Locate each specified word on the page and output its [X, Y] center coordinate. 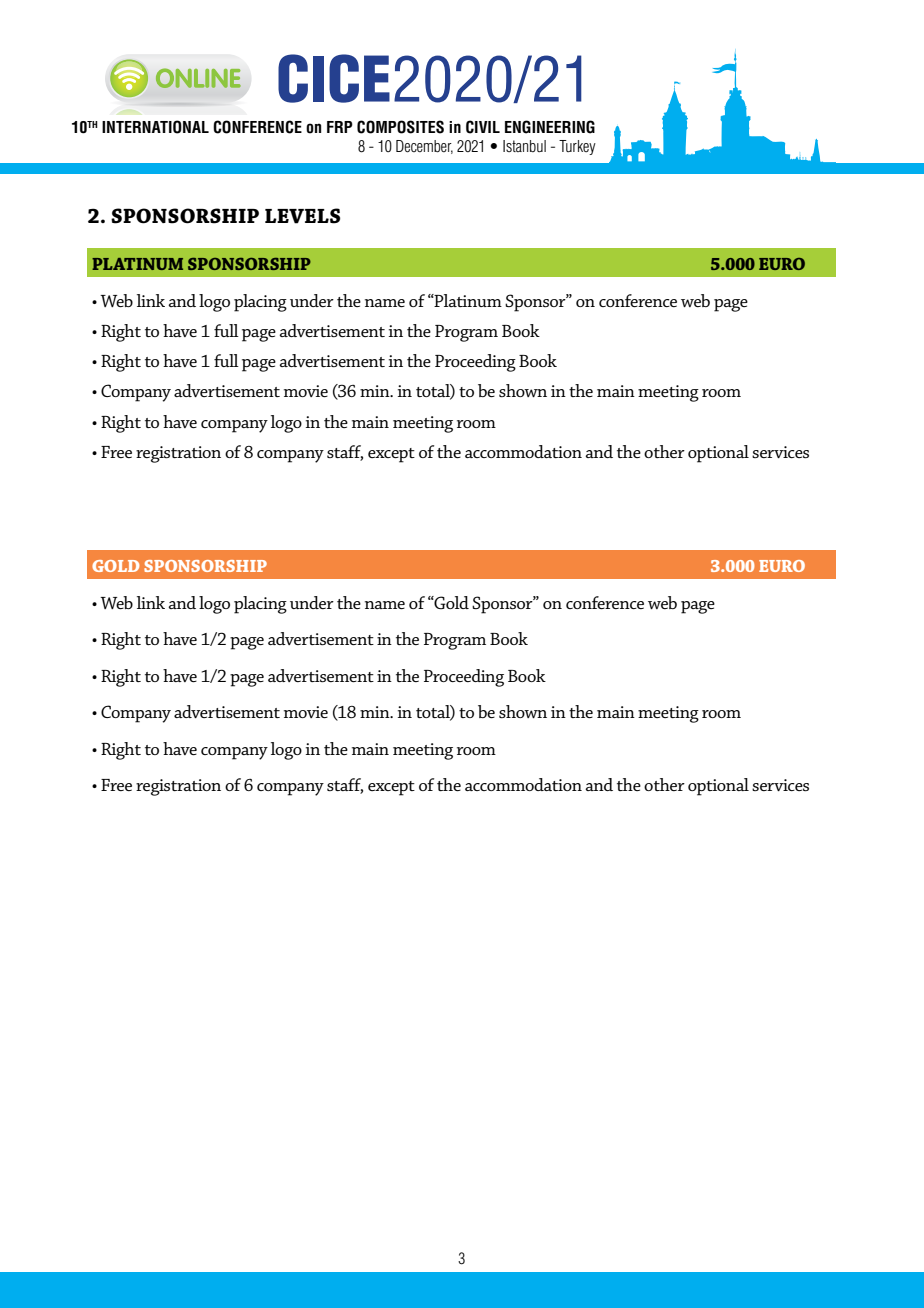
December [424, 147]
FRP [340, 127]
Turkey [577, 147]
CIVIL [483, 127]
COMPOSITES [400, 127]
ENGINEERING [550, 127]
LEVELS [302, 216]
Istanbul [524, 146]
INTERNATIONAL [155, 127]
